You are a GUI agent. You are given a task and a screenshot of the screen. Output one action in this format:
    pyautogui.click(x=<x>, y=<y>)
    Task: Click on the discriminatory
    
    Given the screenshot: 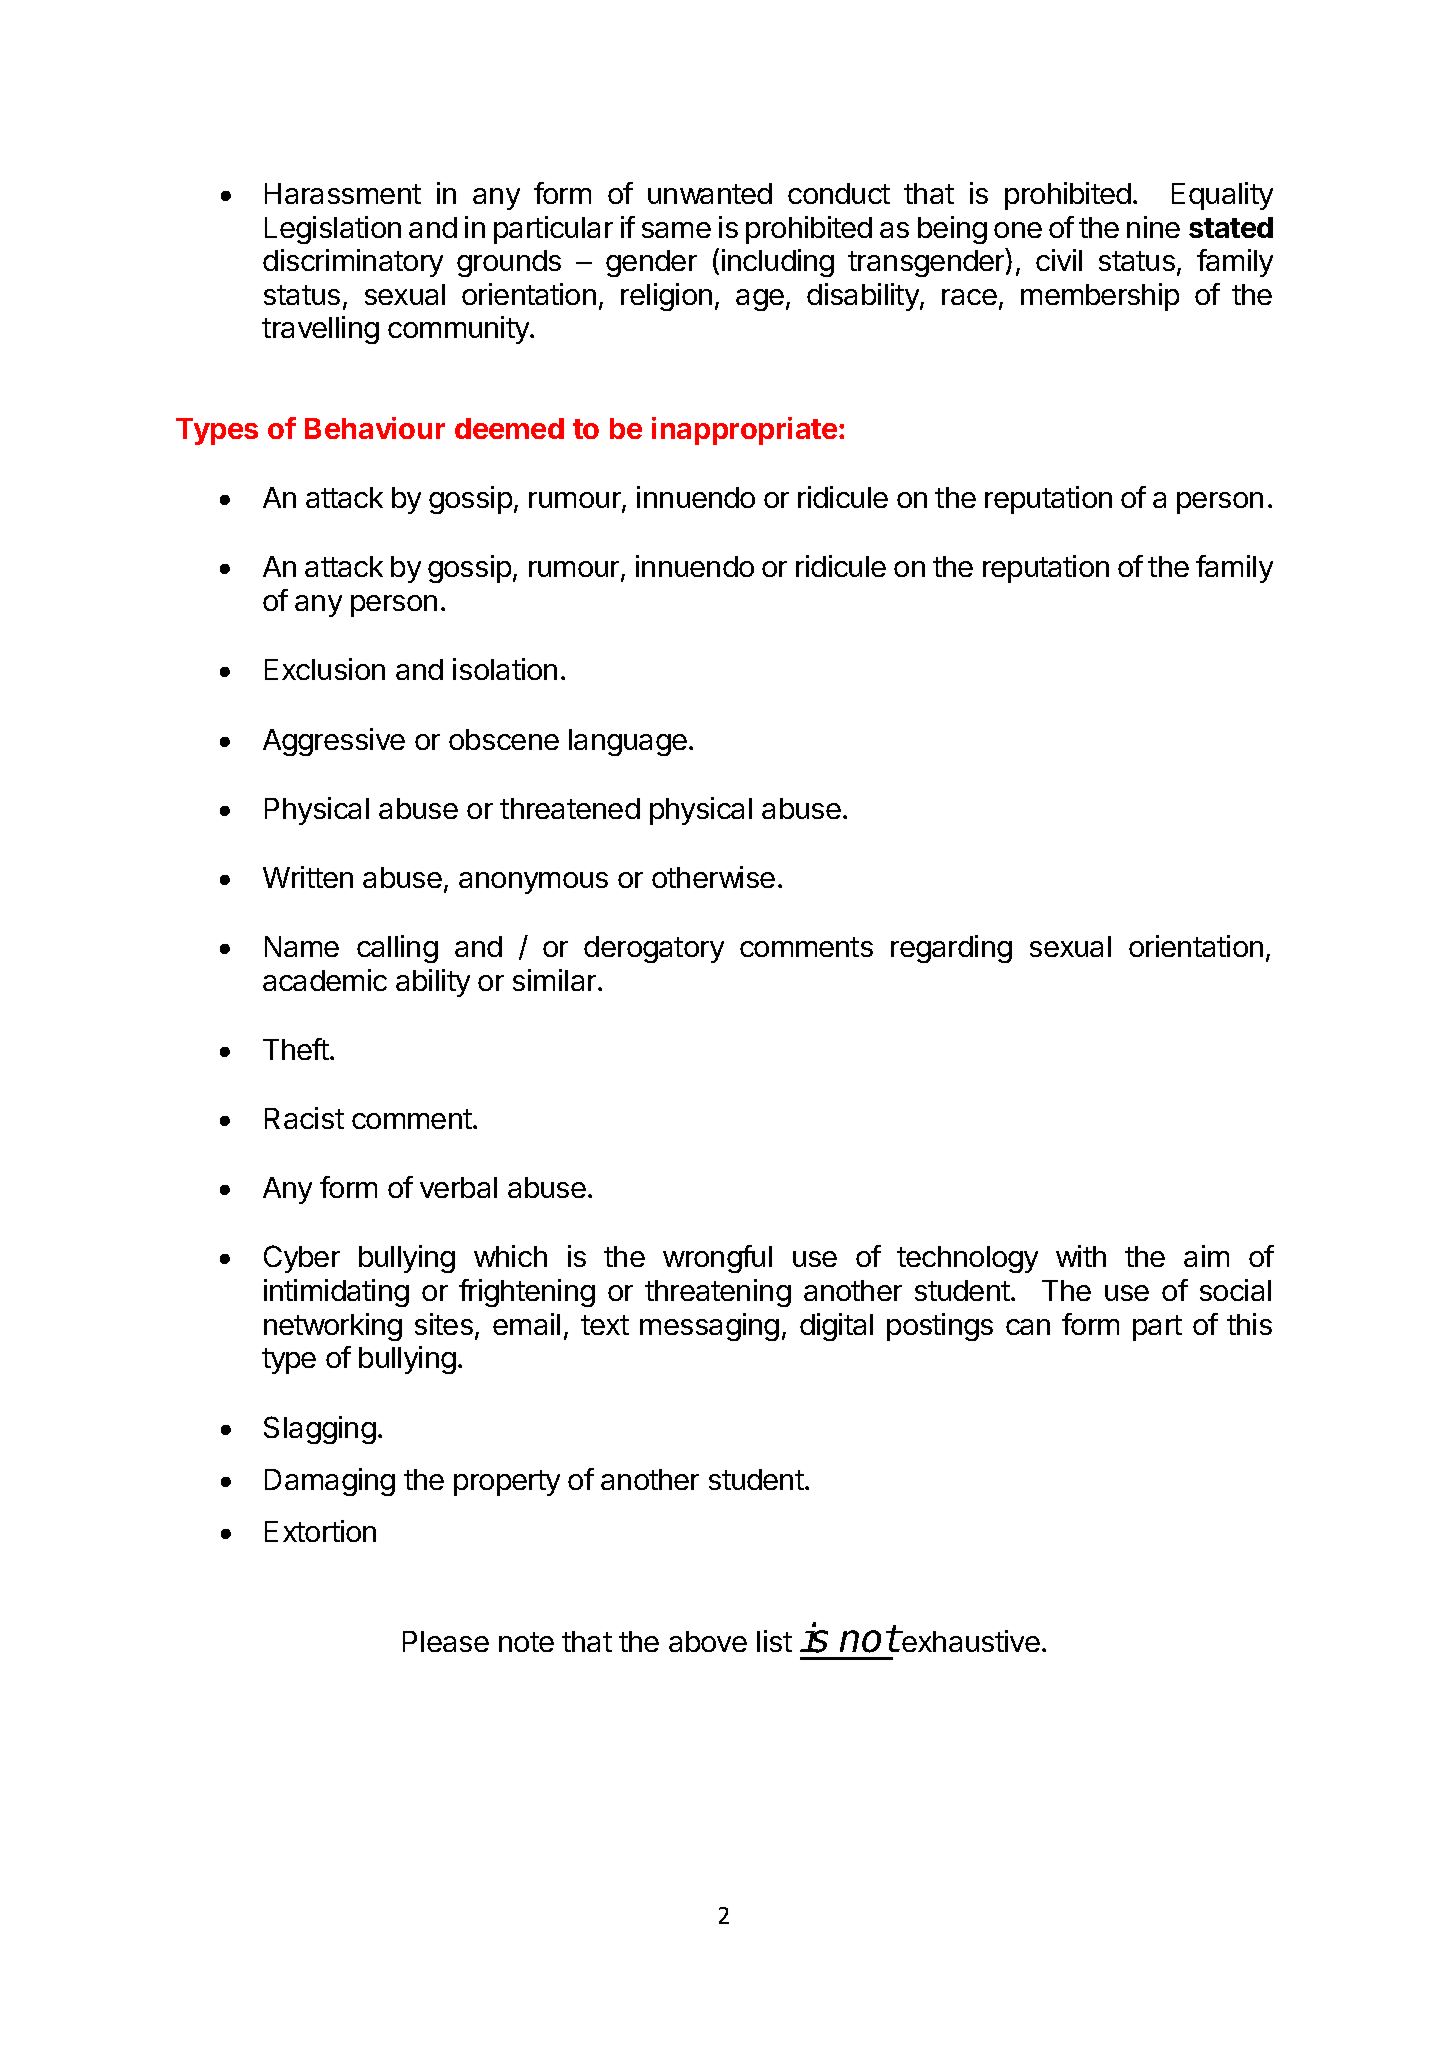 What is the action you would take?
    pyautogui.click(x=353, y=263)
